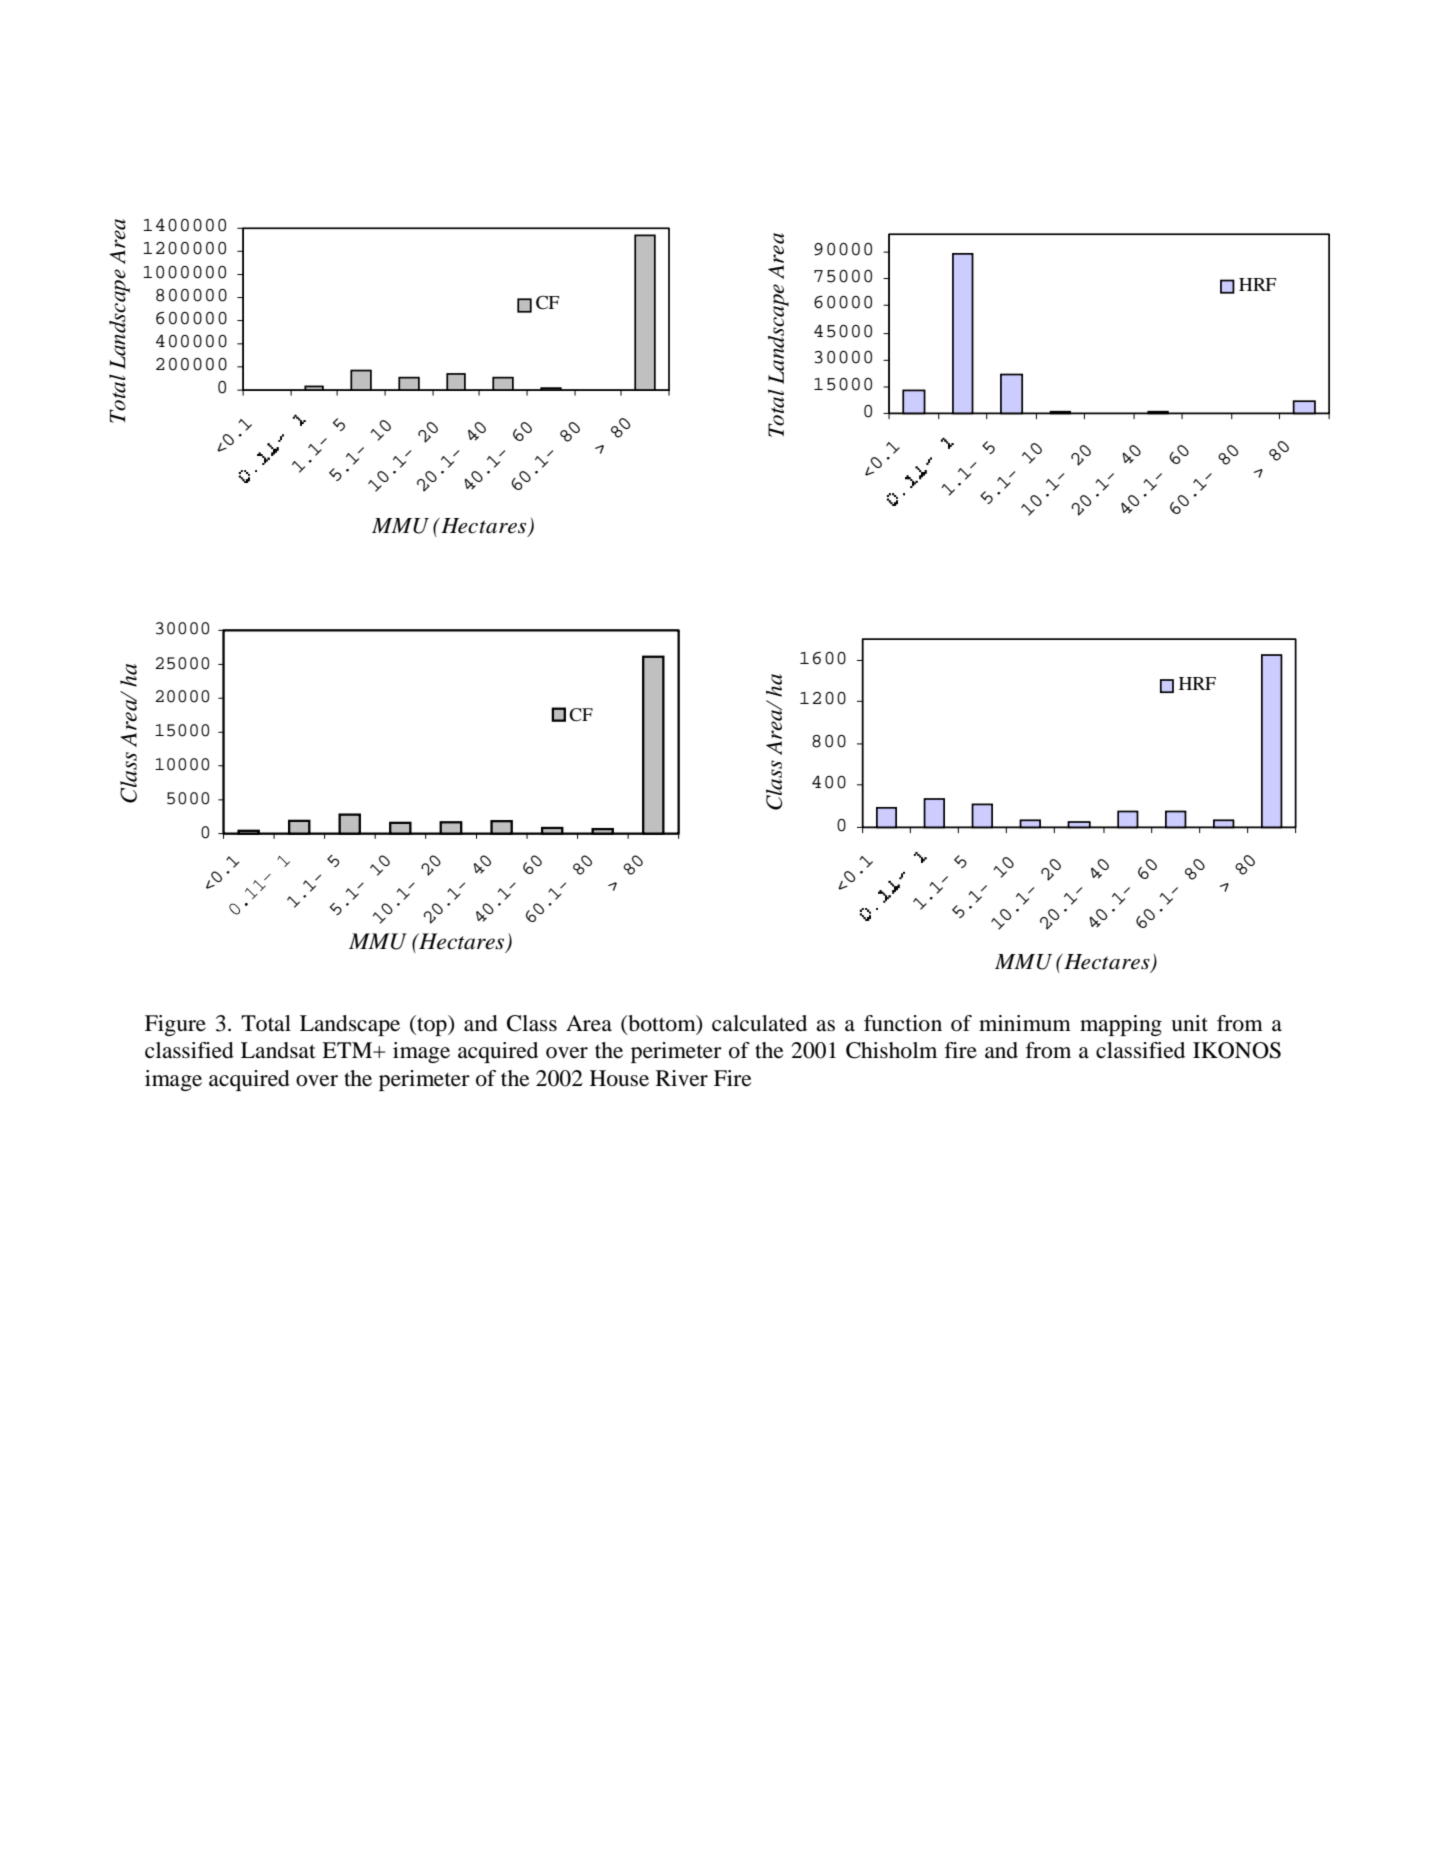  What do you see at coordinates (903, 1023) in the document?
I see `function` at bounding box center [903, 1023].
